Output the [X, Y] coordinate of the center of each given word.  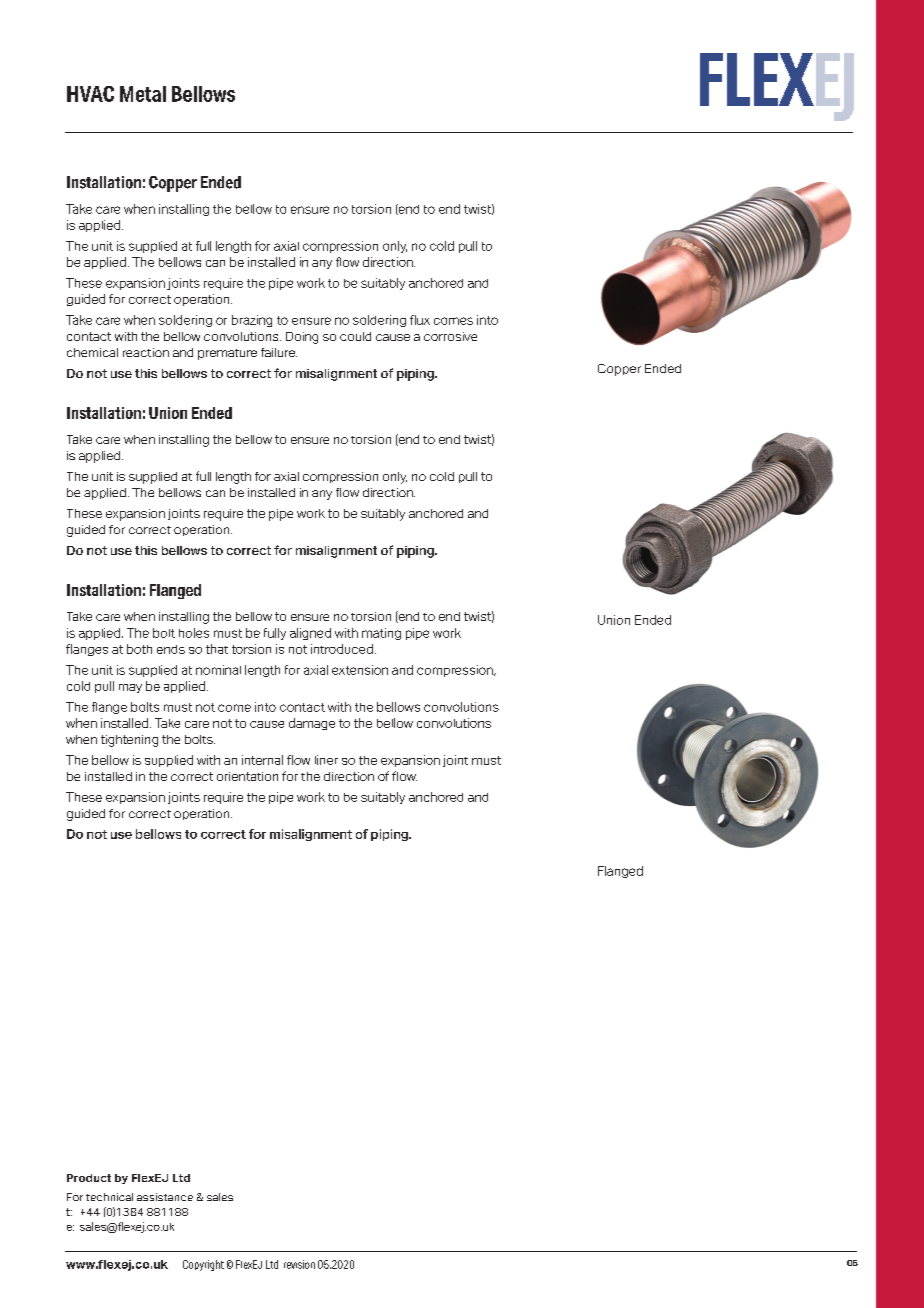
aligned [310, 634]
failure [279, 352]
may [130, 688]
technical [109, 1197]
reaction [146, 352]
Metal [143, 94]
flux [420, 320]
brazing [252, 321]
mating [381, 634]
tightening [129, 741]
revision [299, 1264]
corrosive [450, 336]
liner [326, 760]
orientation [247, 776]
